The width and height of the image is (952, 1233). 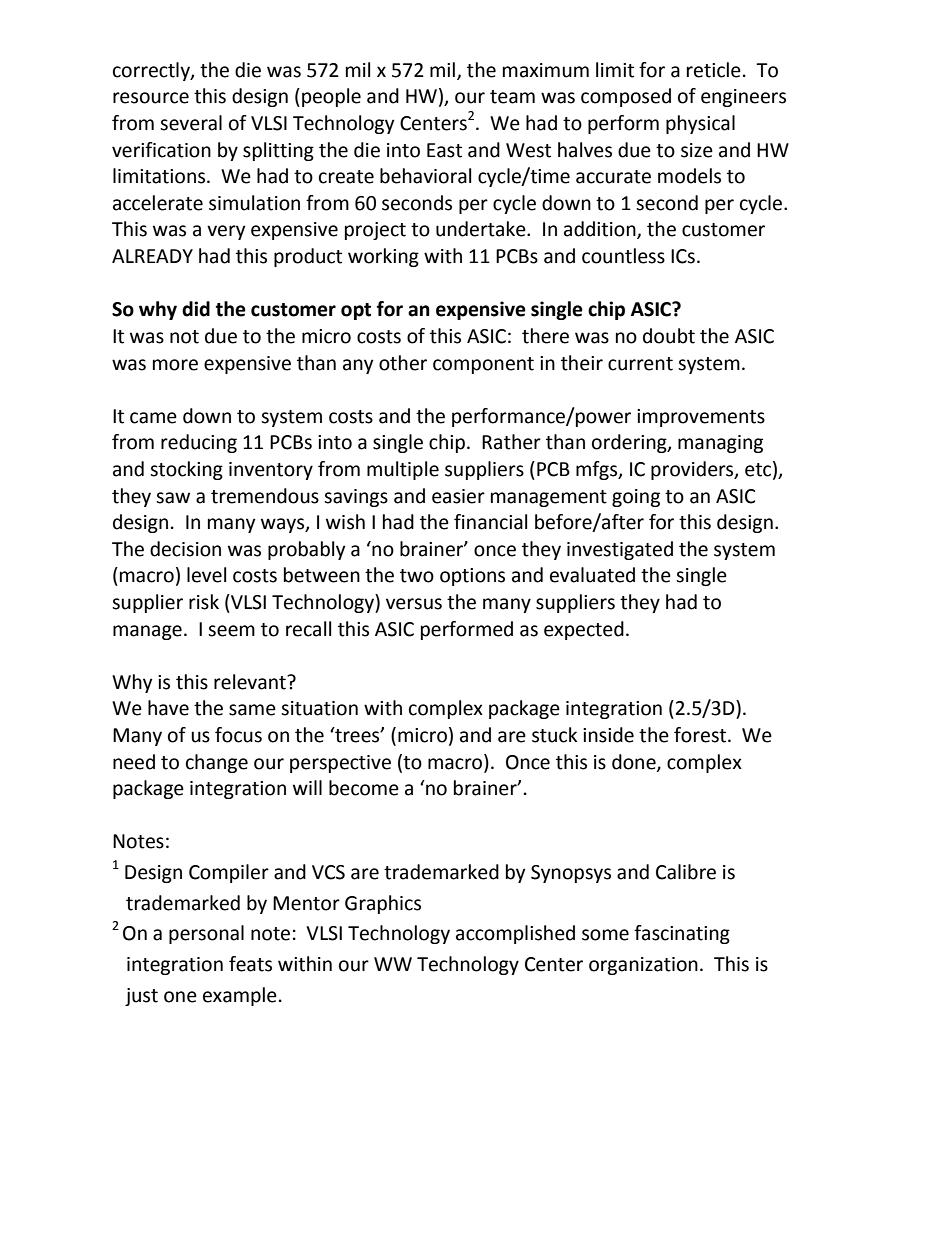 I want to click on East, so click(x=444, y=150).
